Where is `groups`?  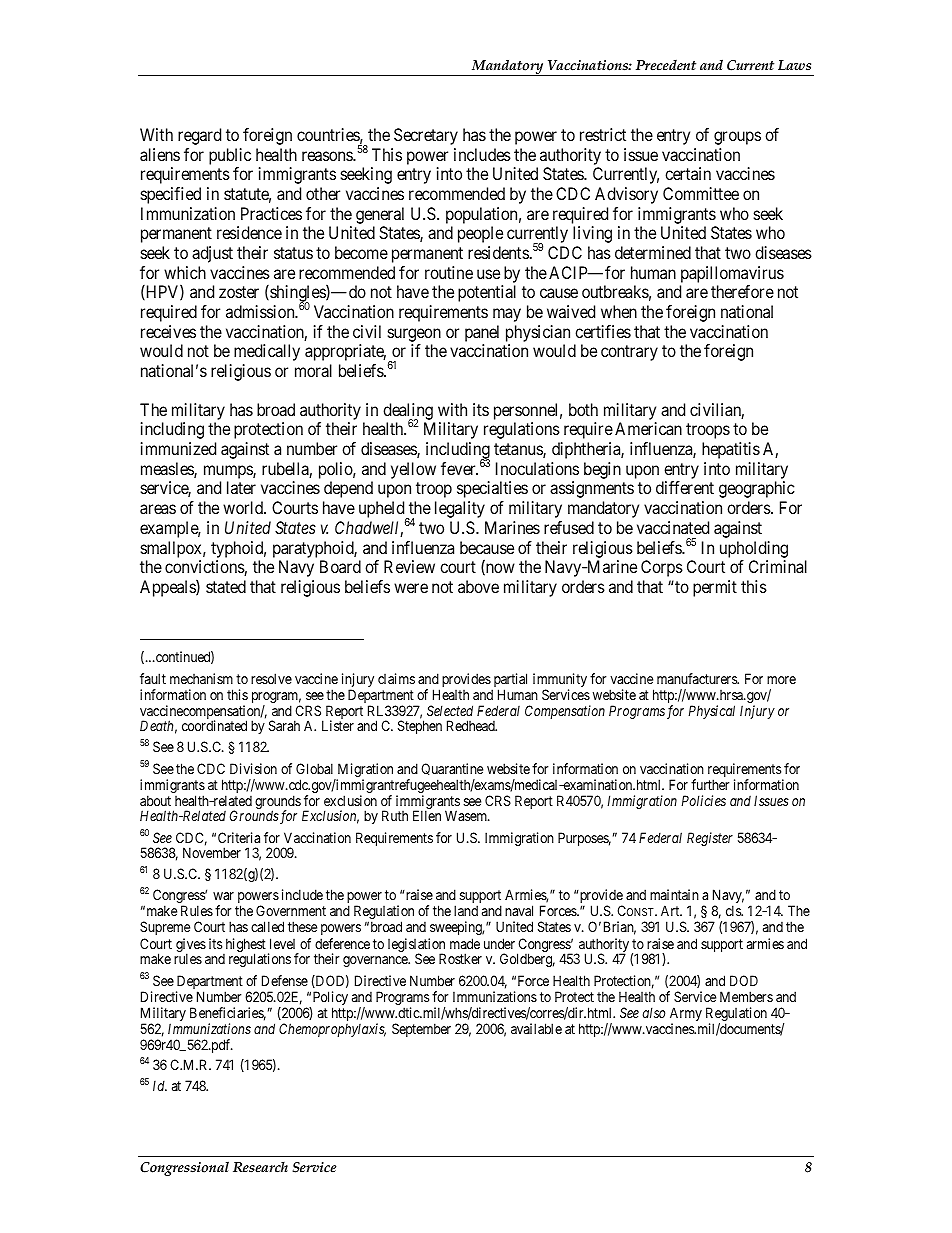 groups is located at coordinates (737, 138).
